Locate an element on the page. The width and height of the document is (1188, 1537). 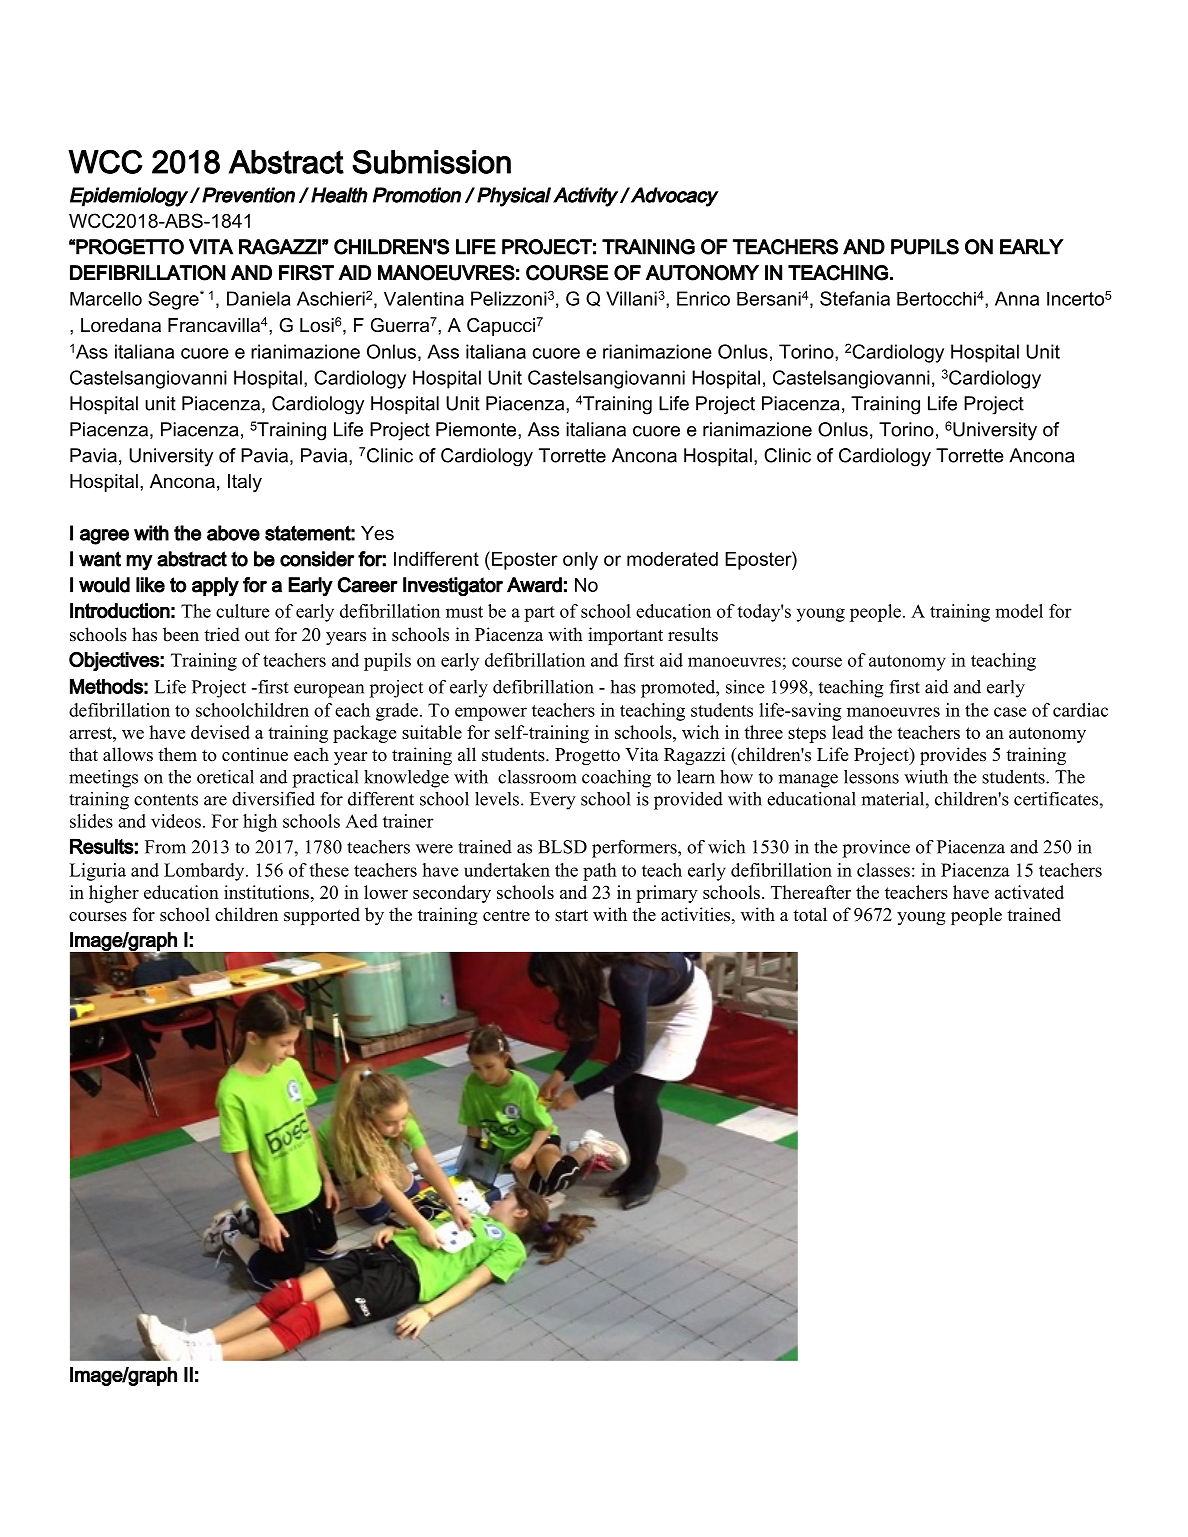
path is located at coordinates (600, 872).
